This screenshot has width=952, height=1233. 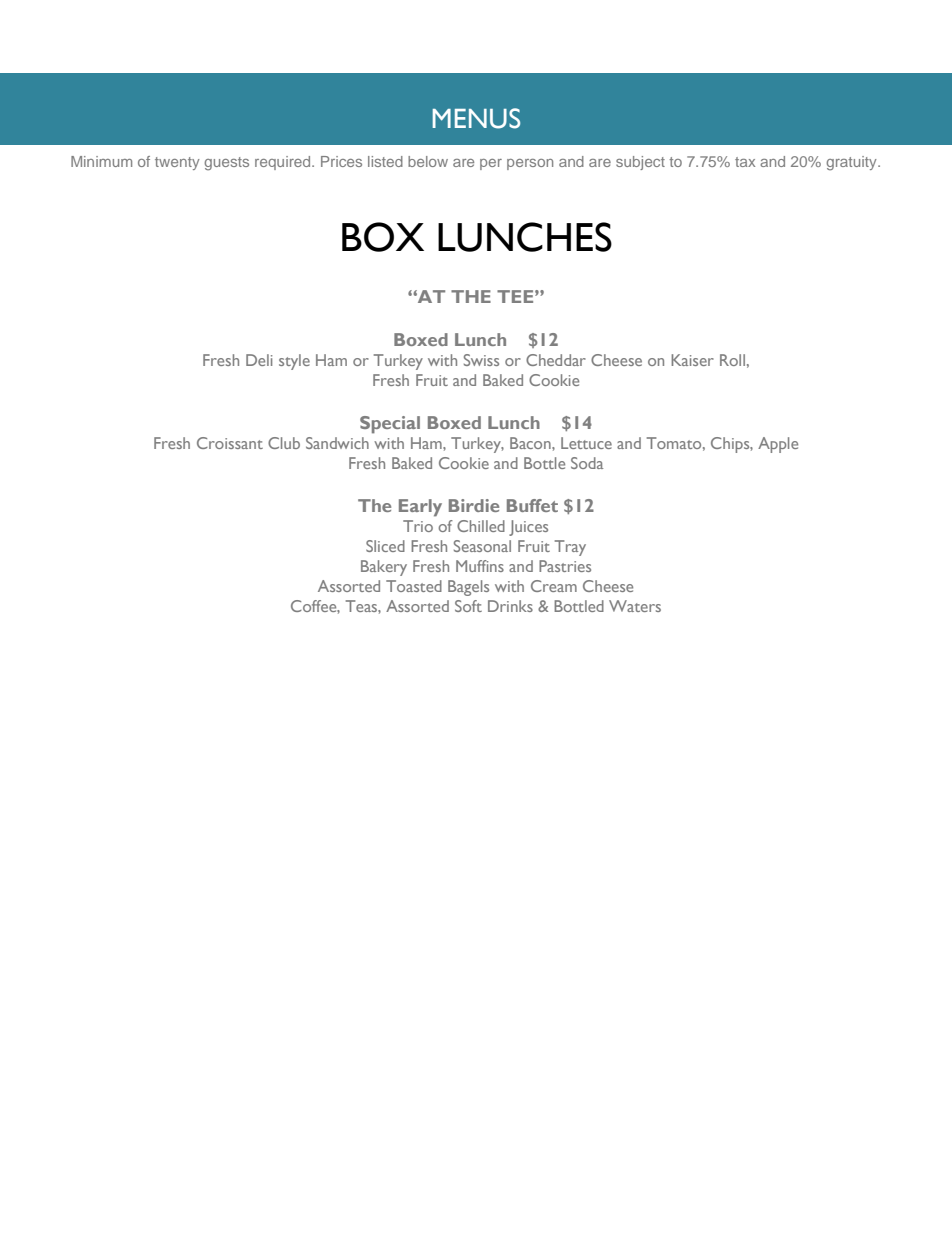 I want to click on Croissant, so click(x=230, y=443).
